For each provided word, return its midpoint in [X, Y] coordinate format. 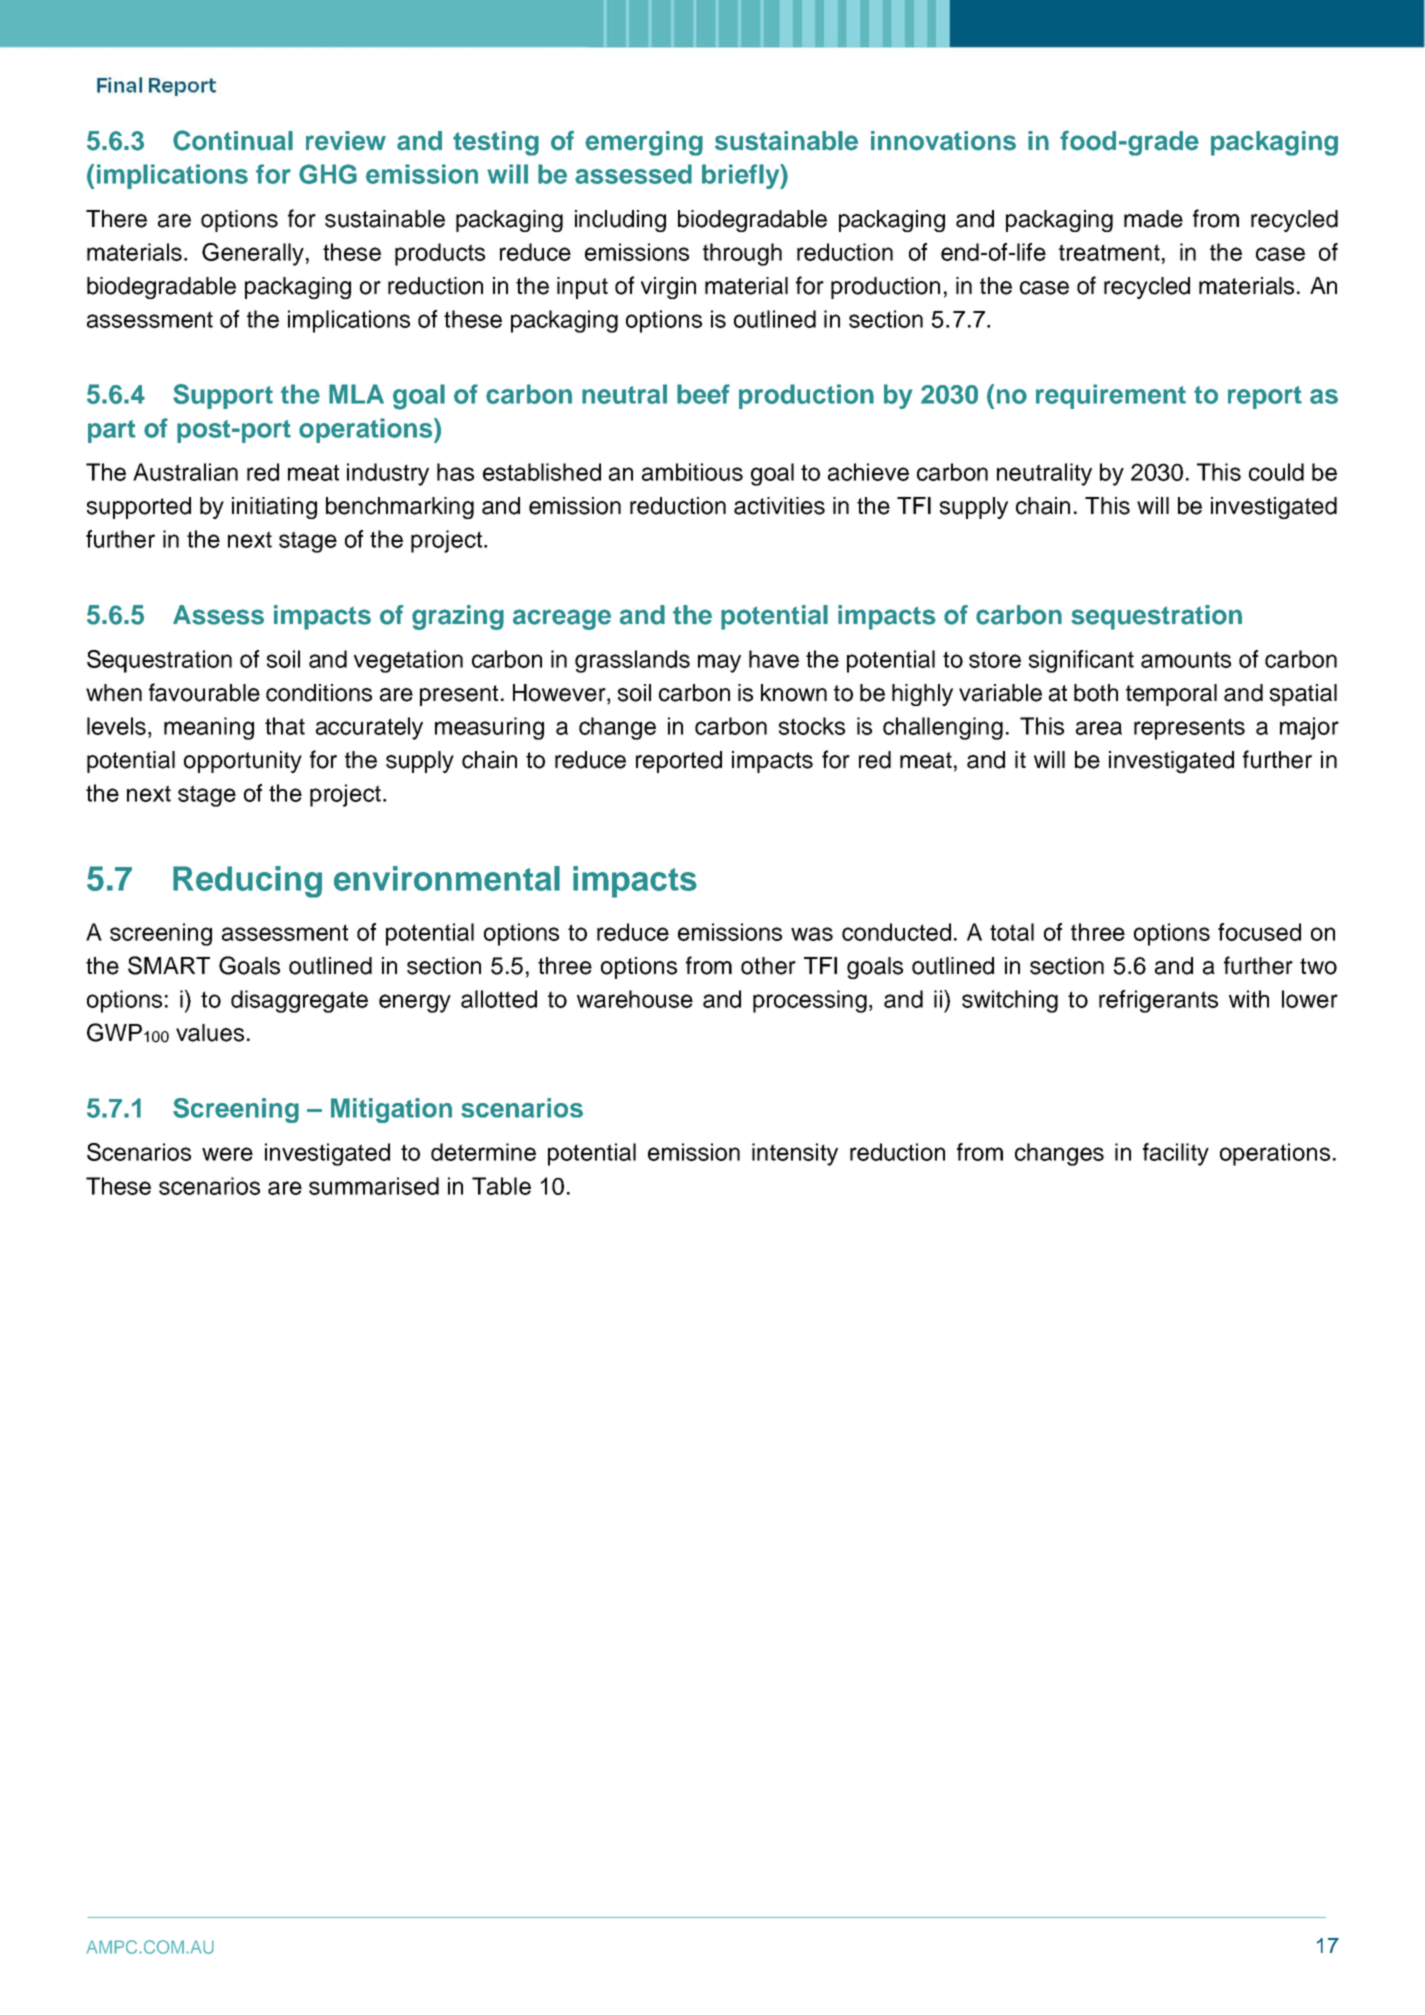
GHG [328, 174]
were [227, 1154]
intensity [795, 1154]
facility [1176, 1154]
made [1153, 219]
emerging [644, 143]
